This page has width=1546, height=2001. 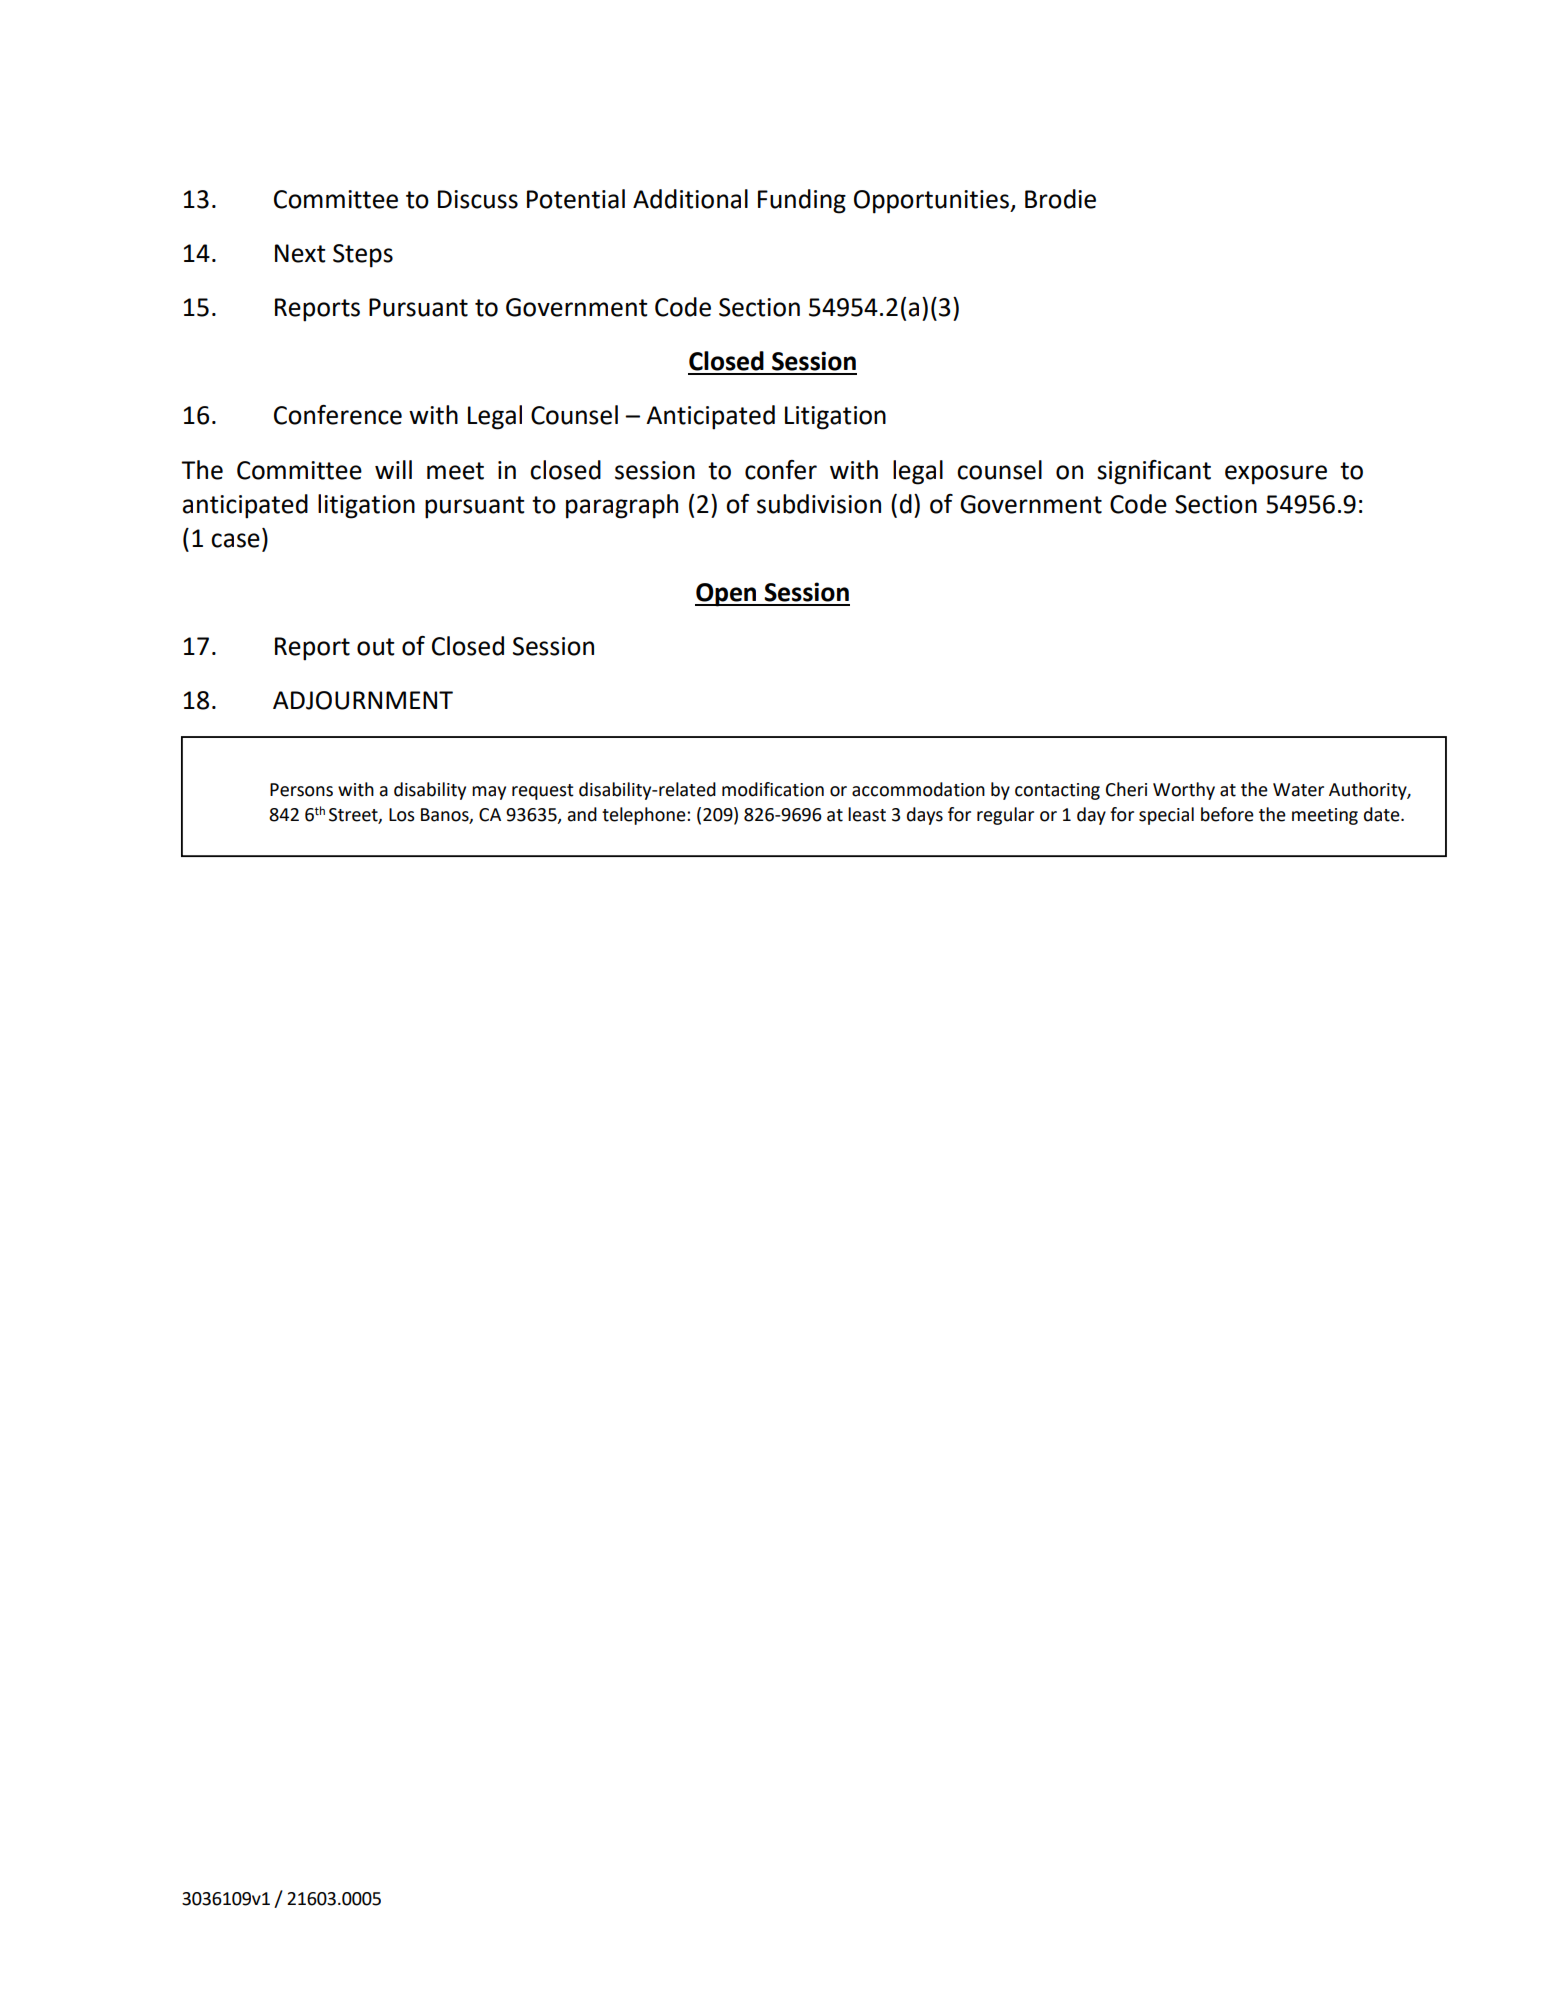 I want to click on Open, so click(x=727, y=595).
